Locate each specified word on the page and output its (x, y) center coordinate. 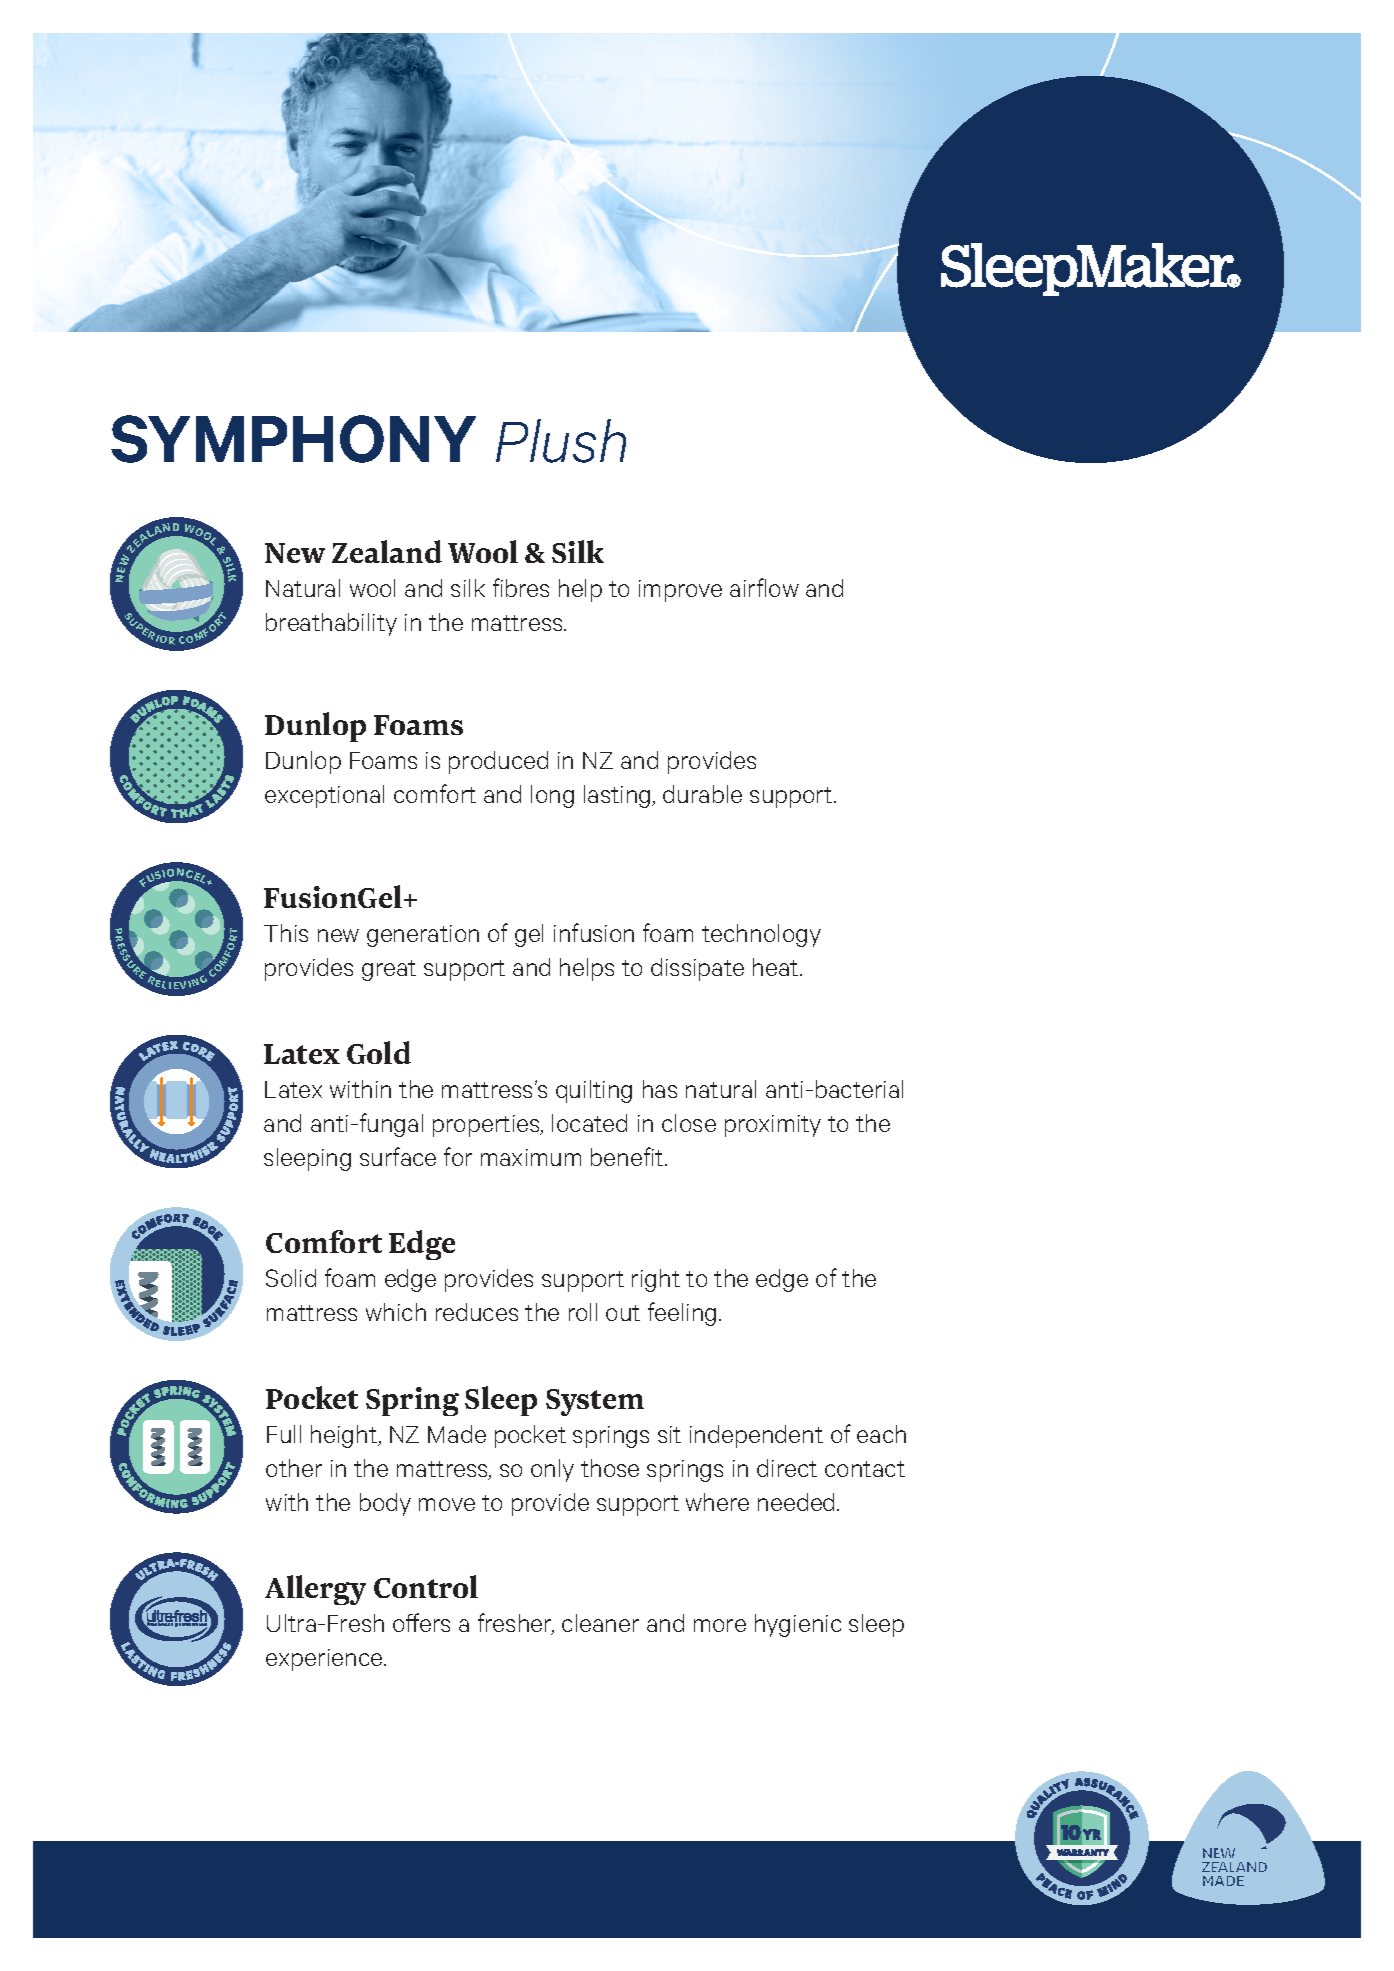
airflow (764, 587)
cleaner (600, 1623)
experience (325, 1660)
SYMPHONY (293, 439)
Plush (561, 441)
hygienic (798, 1625)
